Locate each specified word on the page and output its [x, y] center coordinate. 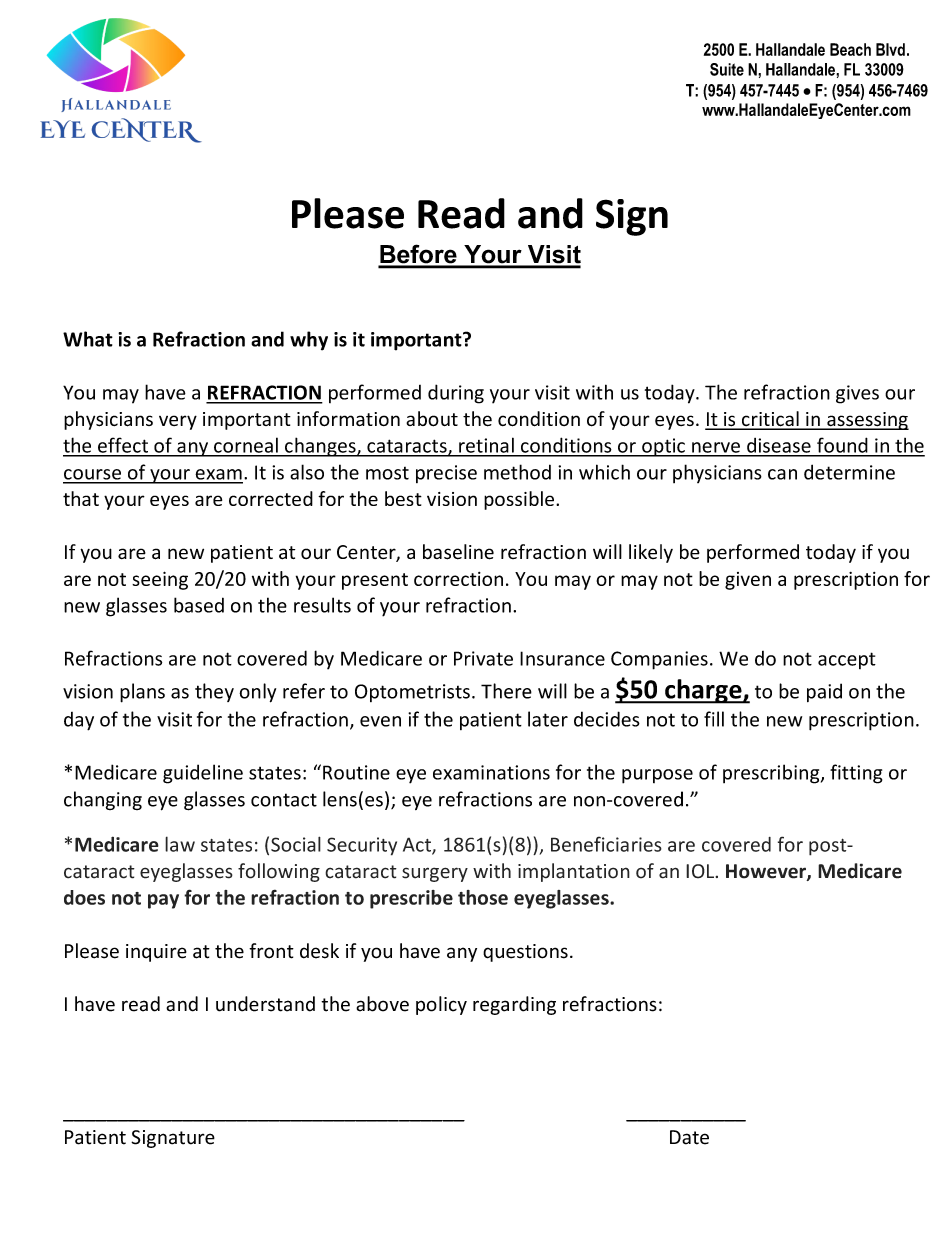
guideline [203, 774]
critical [770, 420]
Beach [850, 49]
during [456, 394]
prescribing [772, 774]
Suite [727, 69]
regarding [514, 1005]
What [88, 339]
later [548, 719]
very [178, 422]
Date [689, 1137]
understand [265, 1004]
